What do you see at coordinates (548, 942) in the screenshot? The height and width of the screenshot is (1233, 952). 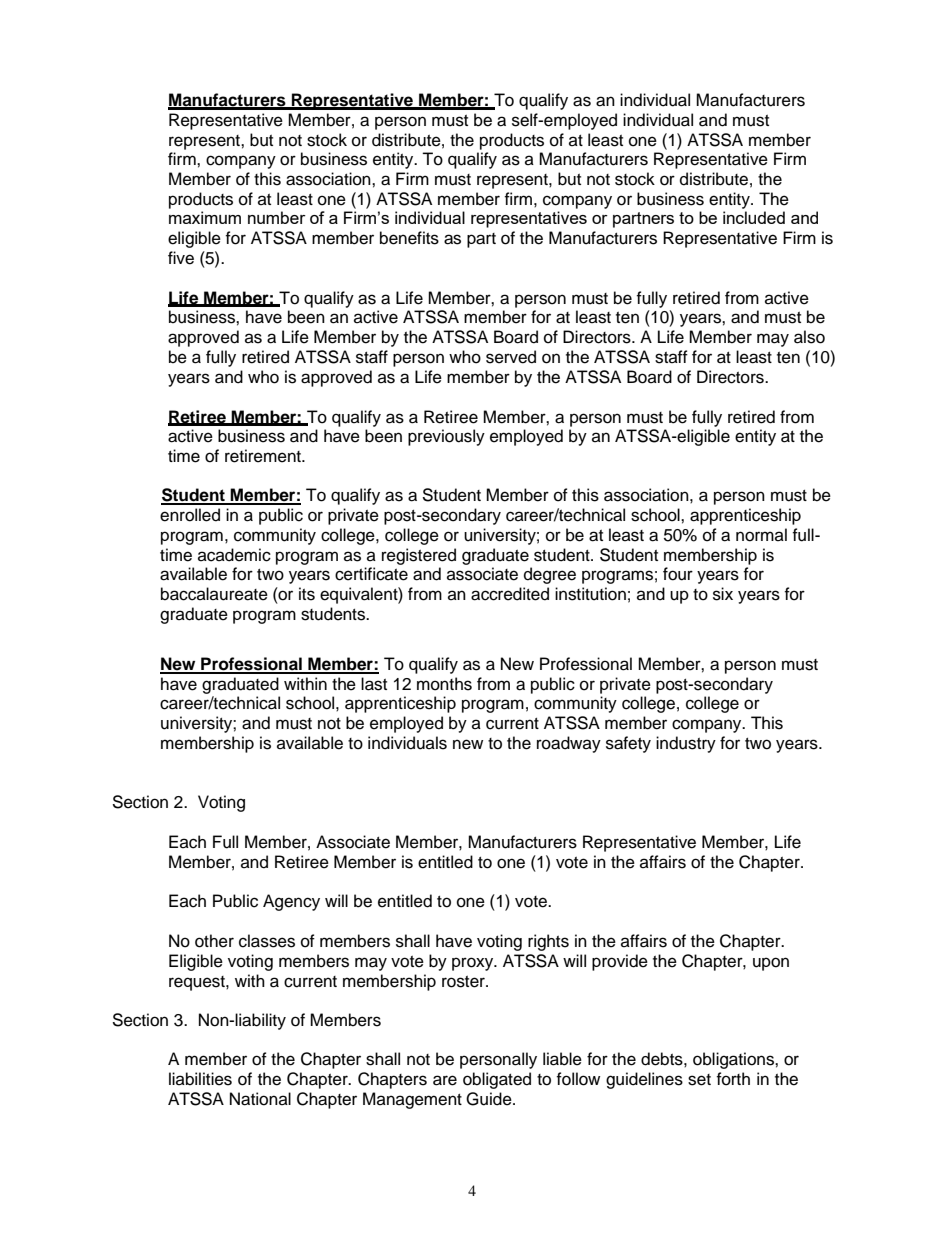 I see `rights` at bounding box center [548, 942].
